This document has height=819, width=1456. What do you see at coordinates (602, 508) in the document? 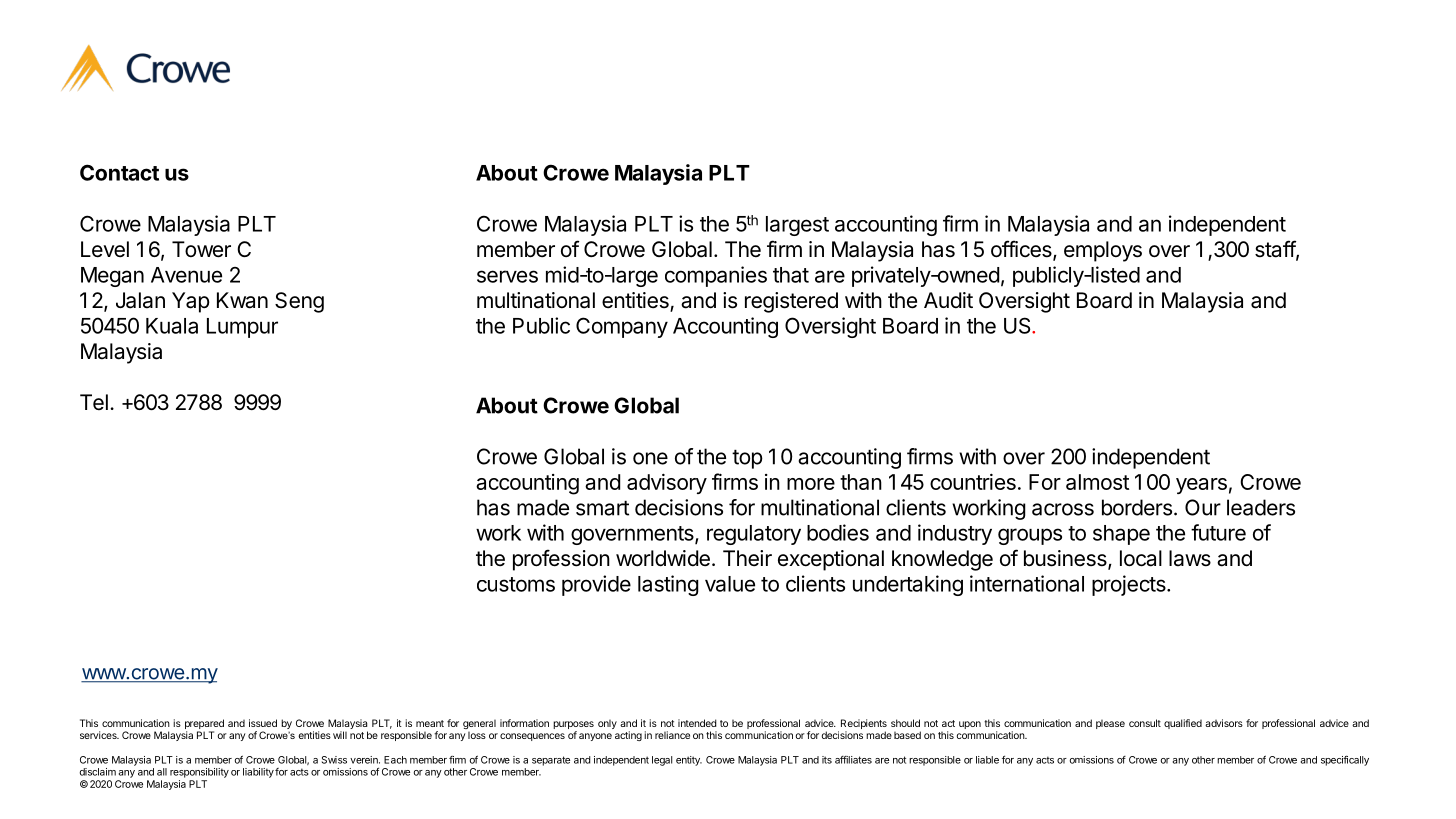
I see `smart` at bounding box center [602, 508].
